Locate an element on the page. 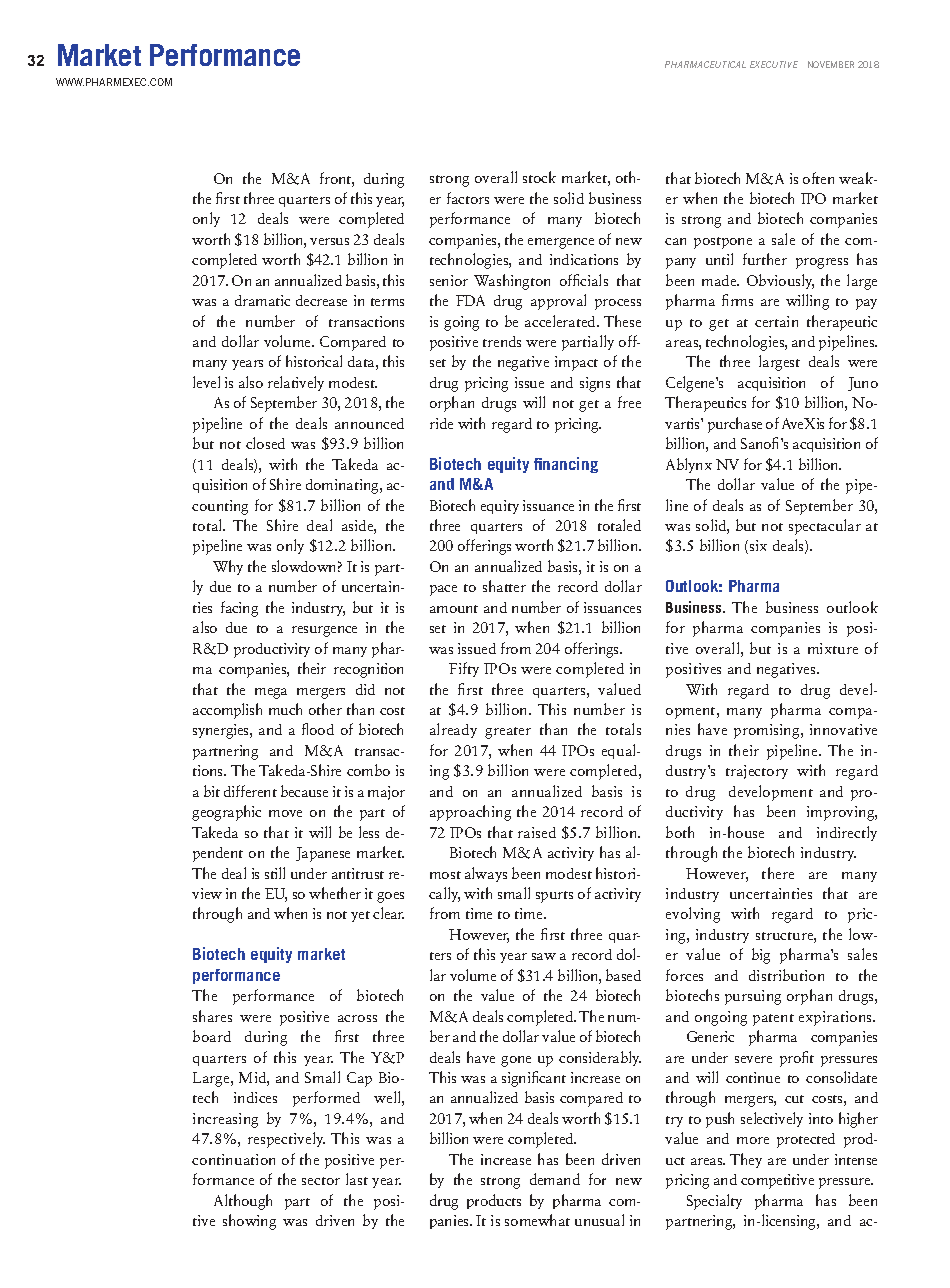 The height and width of the page is (1288, 950). resurgence is located at coordinates (324, 631).
